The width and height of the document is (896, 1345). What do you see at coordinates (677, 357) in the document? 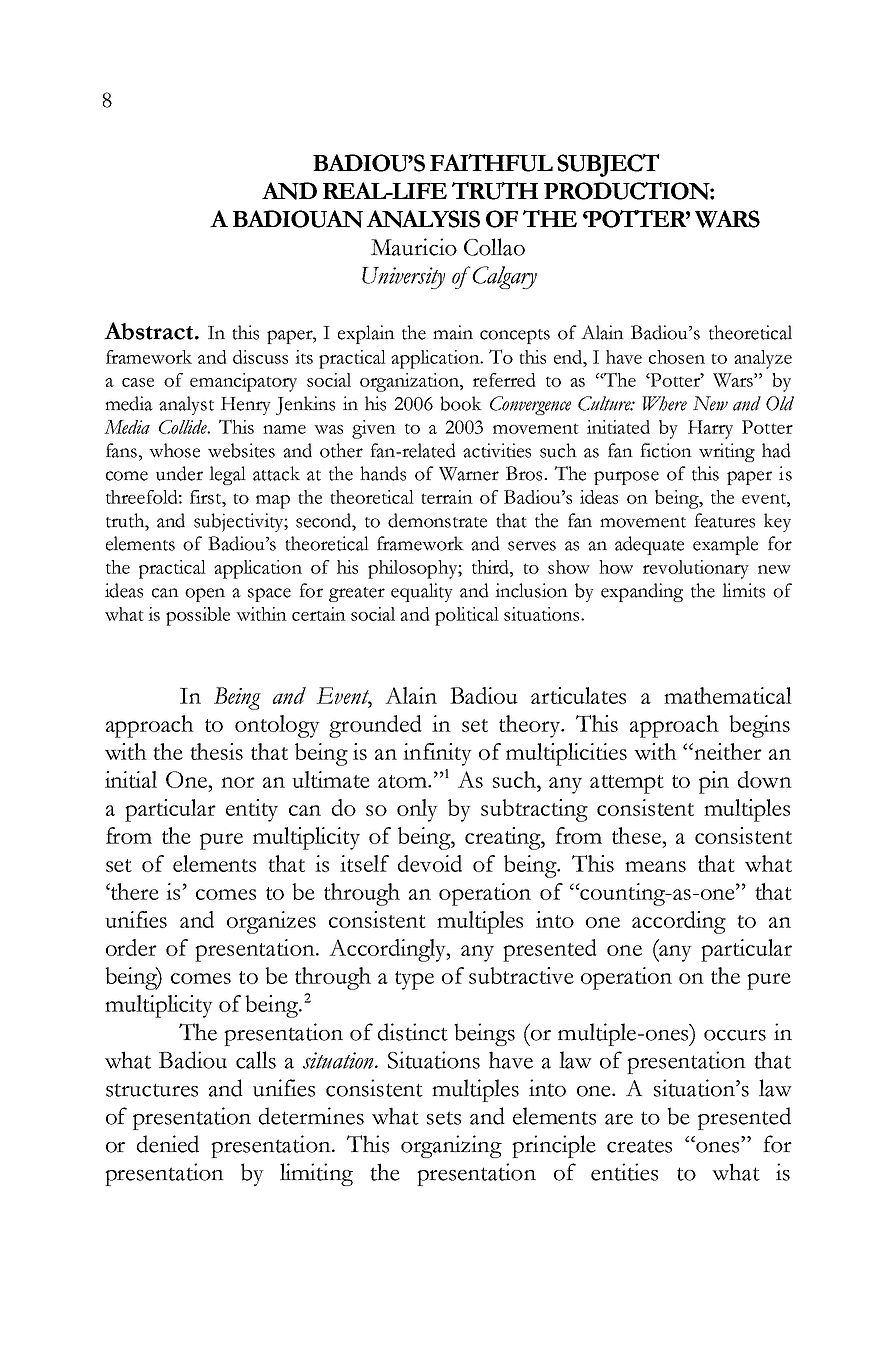
I see `chosen` at bounding box center [677, 357].
